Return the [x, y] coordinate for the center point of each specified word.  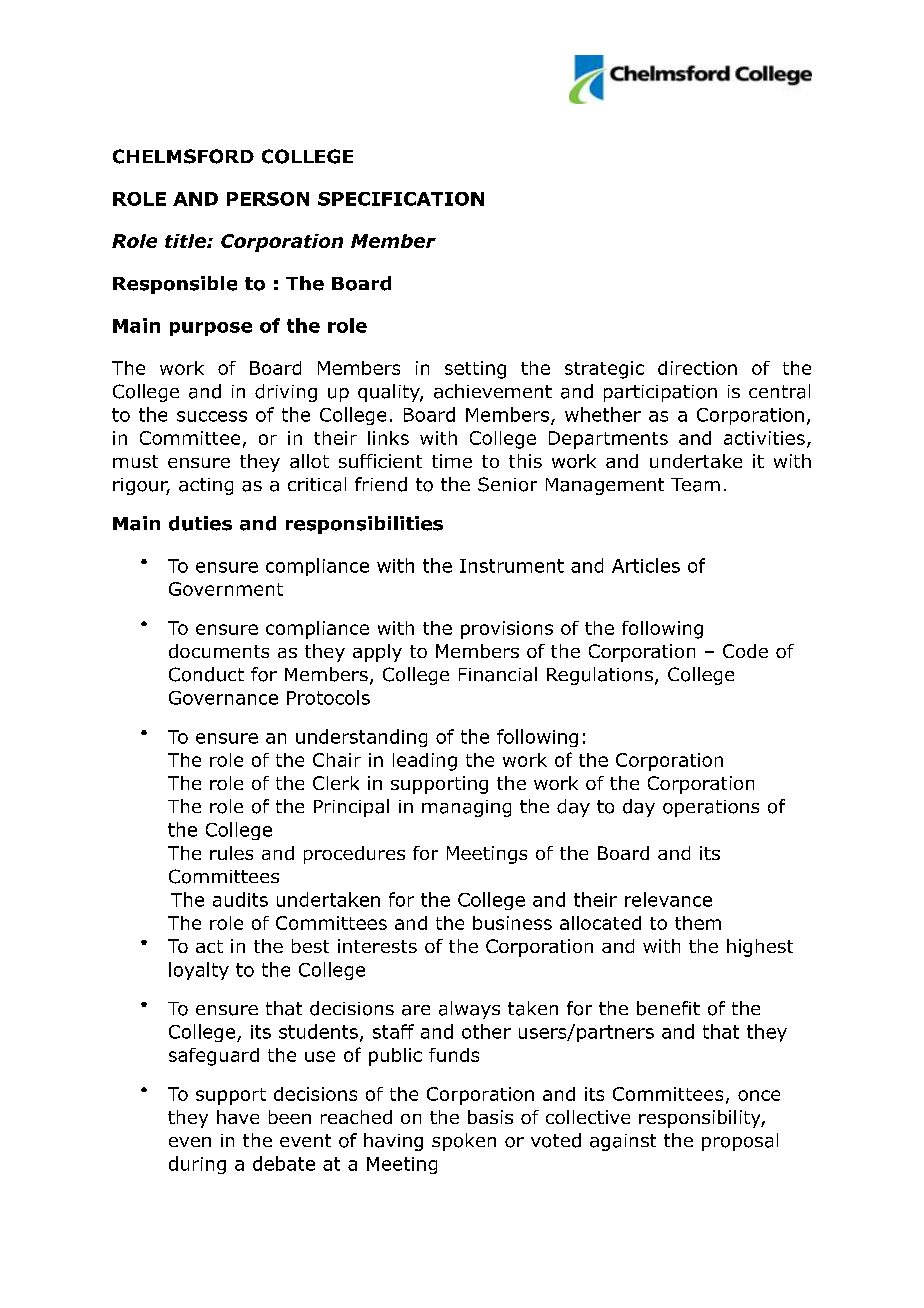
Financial [498, 674]
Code [745, 651]
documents [219, 651]
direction [697, 368]
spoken [464, 1142]
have [238, 1117]
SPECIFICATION [401, 199]
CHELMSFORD [183, 156]
